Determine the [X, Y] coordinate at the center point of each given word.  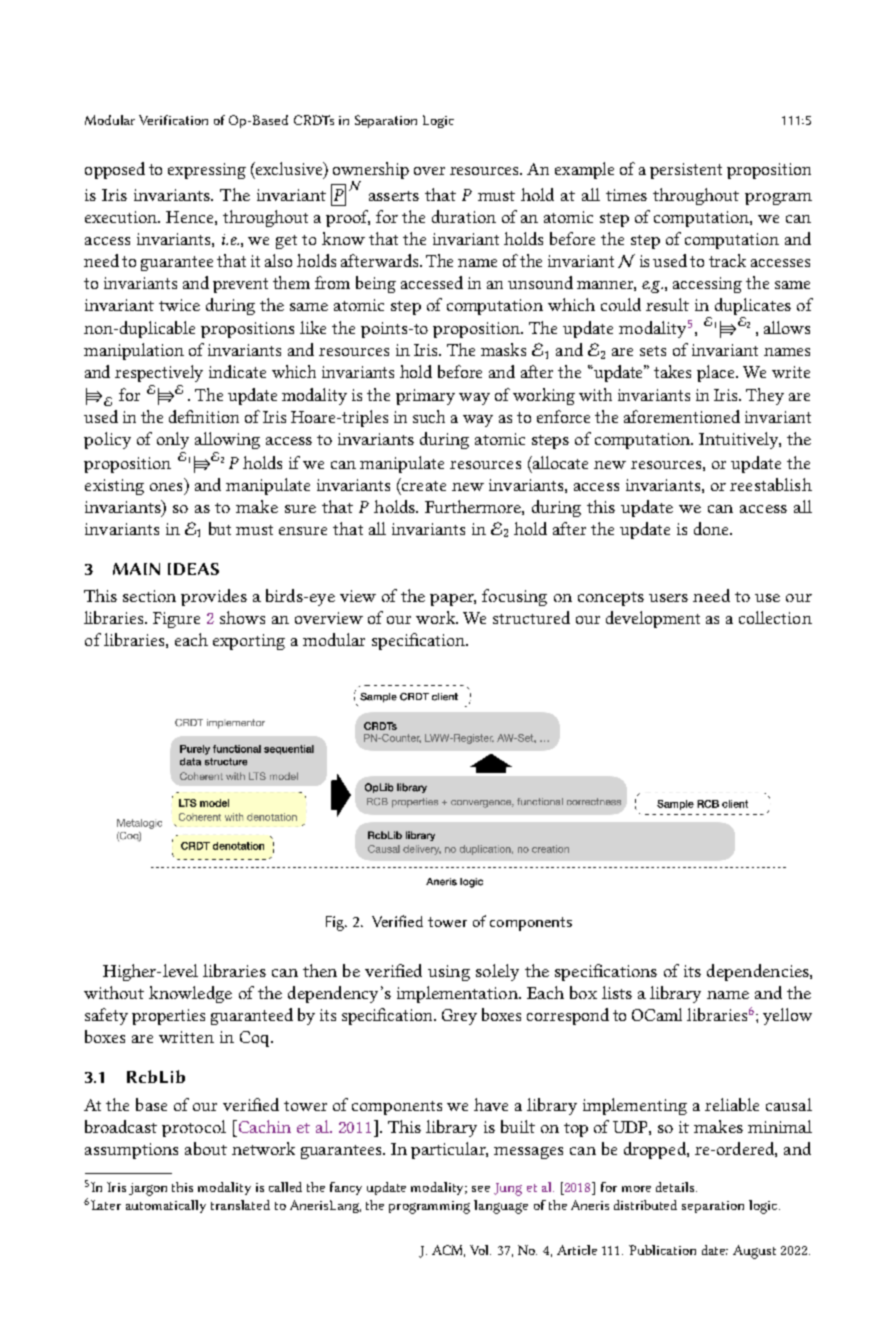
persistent [686, 171]
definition [204, 416]
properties [168, 1017]
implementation [458, 994]
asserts [394, 196]
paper [453, 600]
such [429, 416]
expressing [207, 171]
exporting [249, 642]
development [653, 619]
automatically [166, 1206]
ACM [448, 1251]
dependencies [759, 972]
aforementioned [682, 416]
